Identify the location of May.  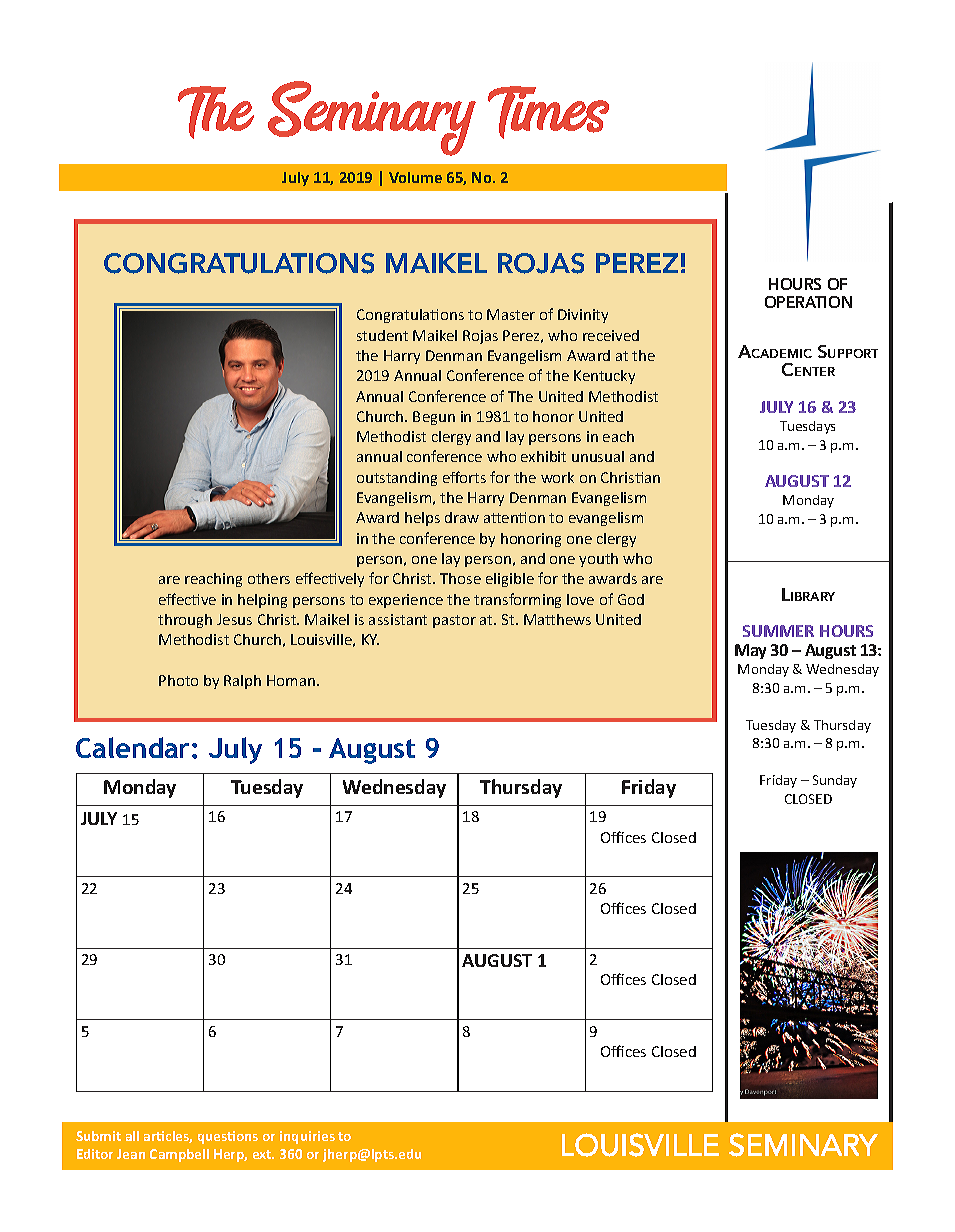
(750, 651).
